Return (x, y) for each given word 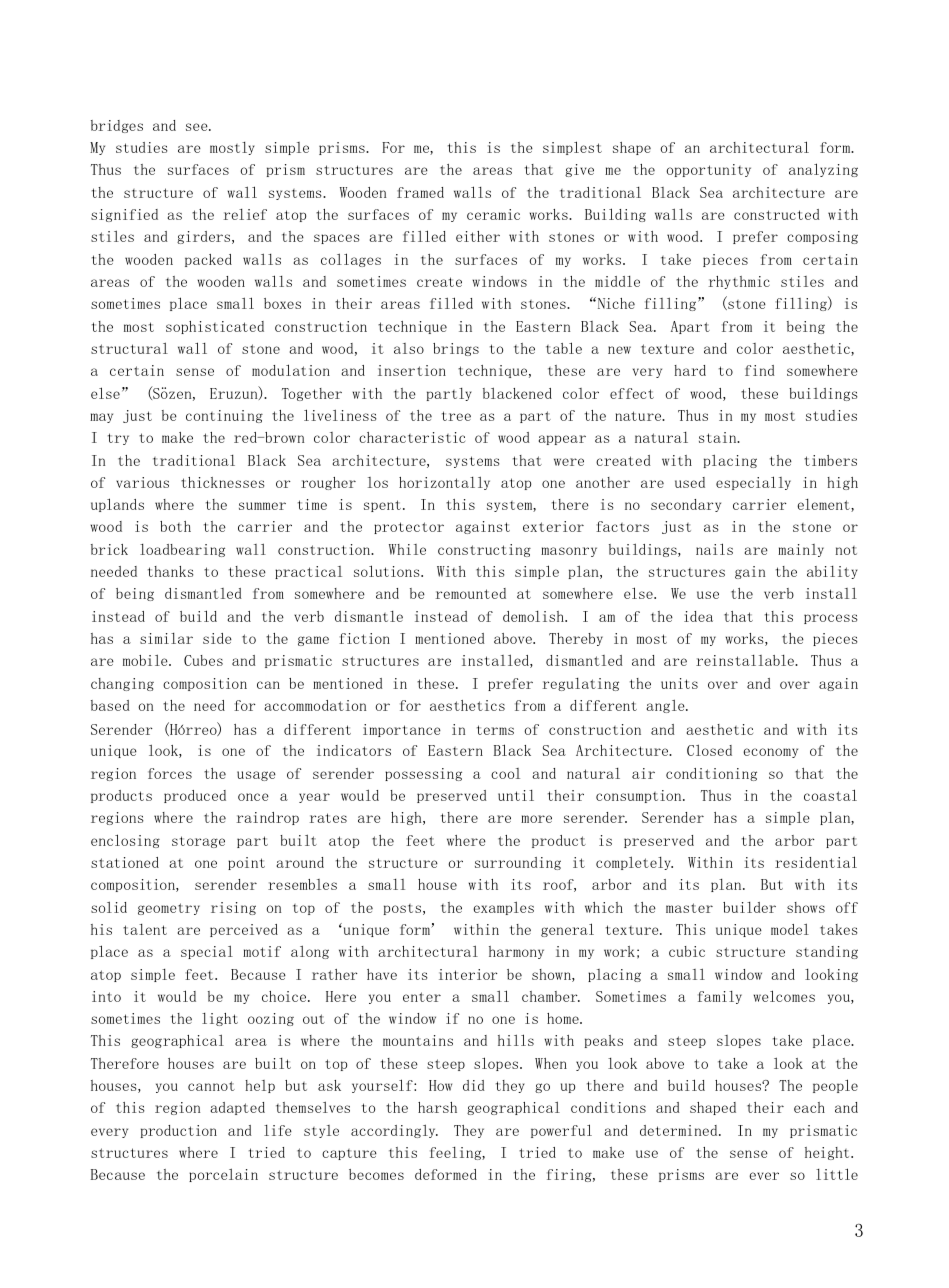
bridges (117, 126)
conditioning (711, 774)
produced (195, 796)
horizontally (444, 483)
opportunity (708, 170)
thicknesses (222, 482)
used (690, 482)
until (516, 795)
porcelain (223, 1175)
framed (420, 192)
